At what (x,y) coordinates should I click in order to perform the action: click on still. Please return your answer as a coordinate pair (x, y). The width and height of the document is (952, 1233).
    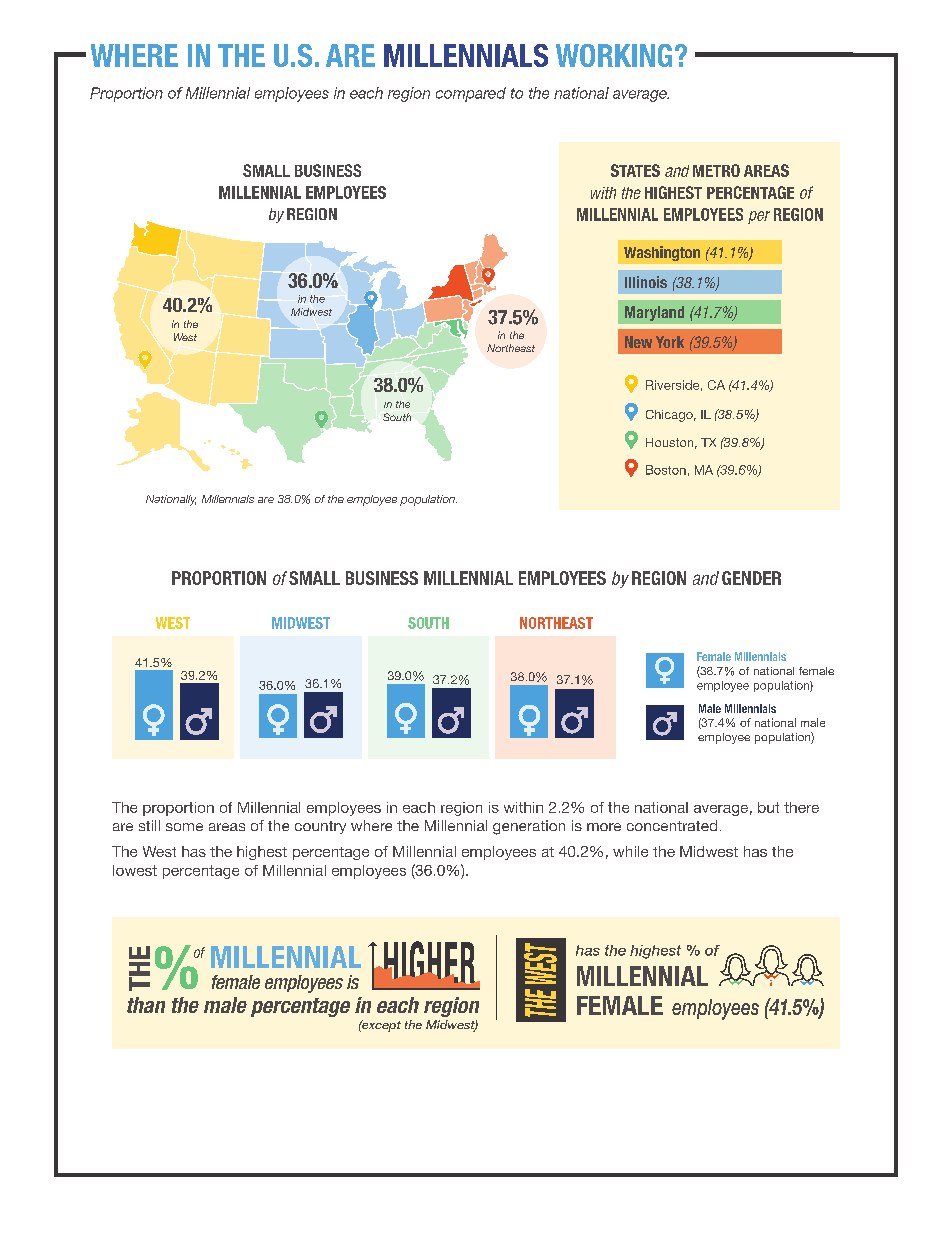
    Looking at the image, I should click on (149, 825).
